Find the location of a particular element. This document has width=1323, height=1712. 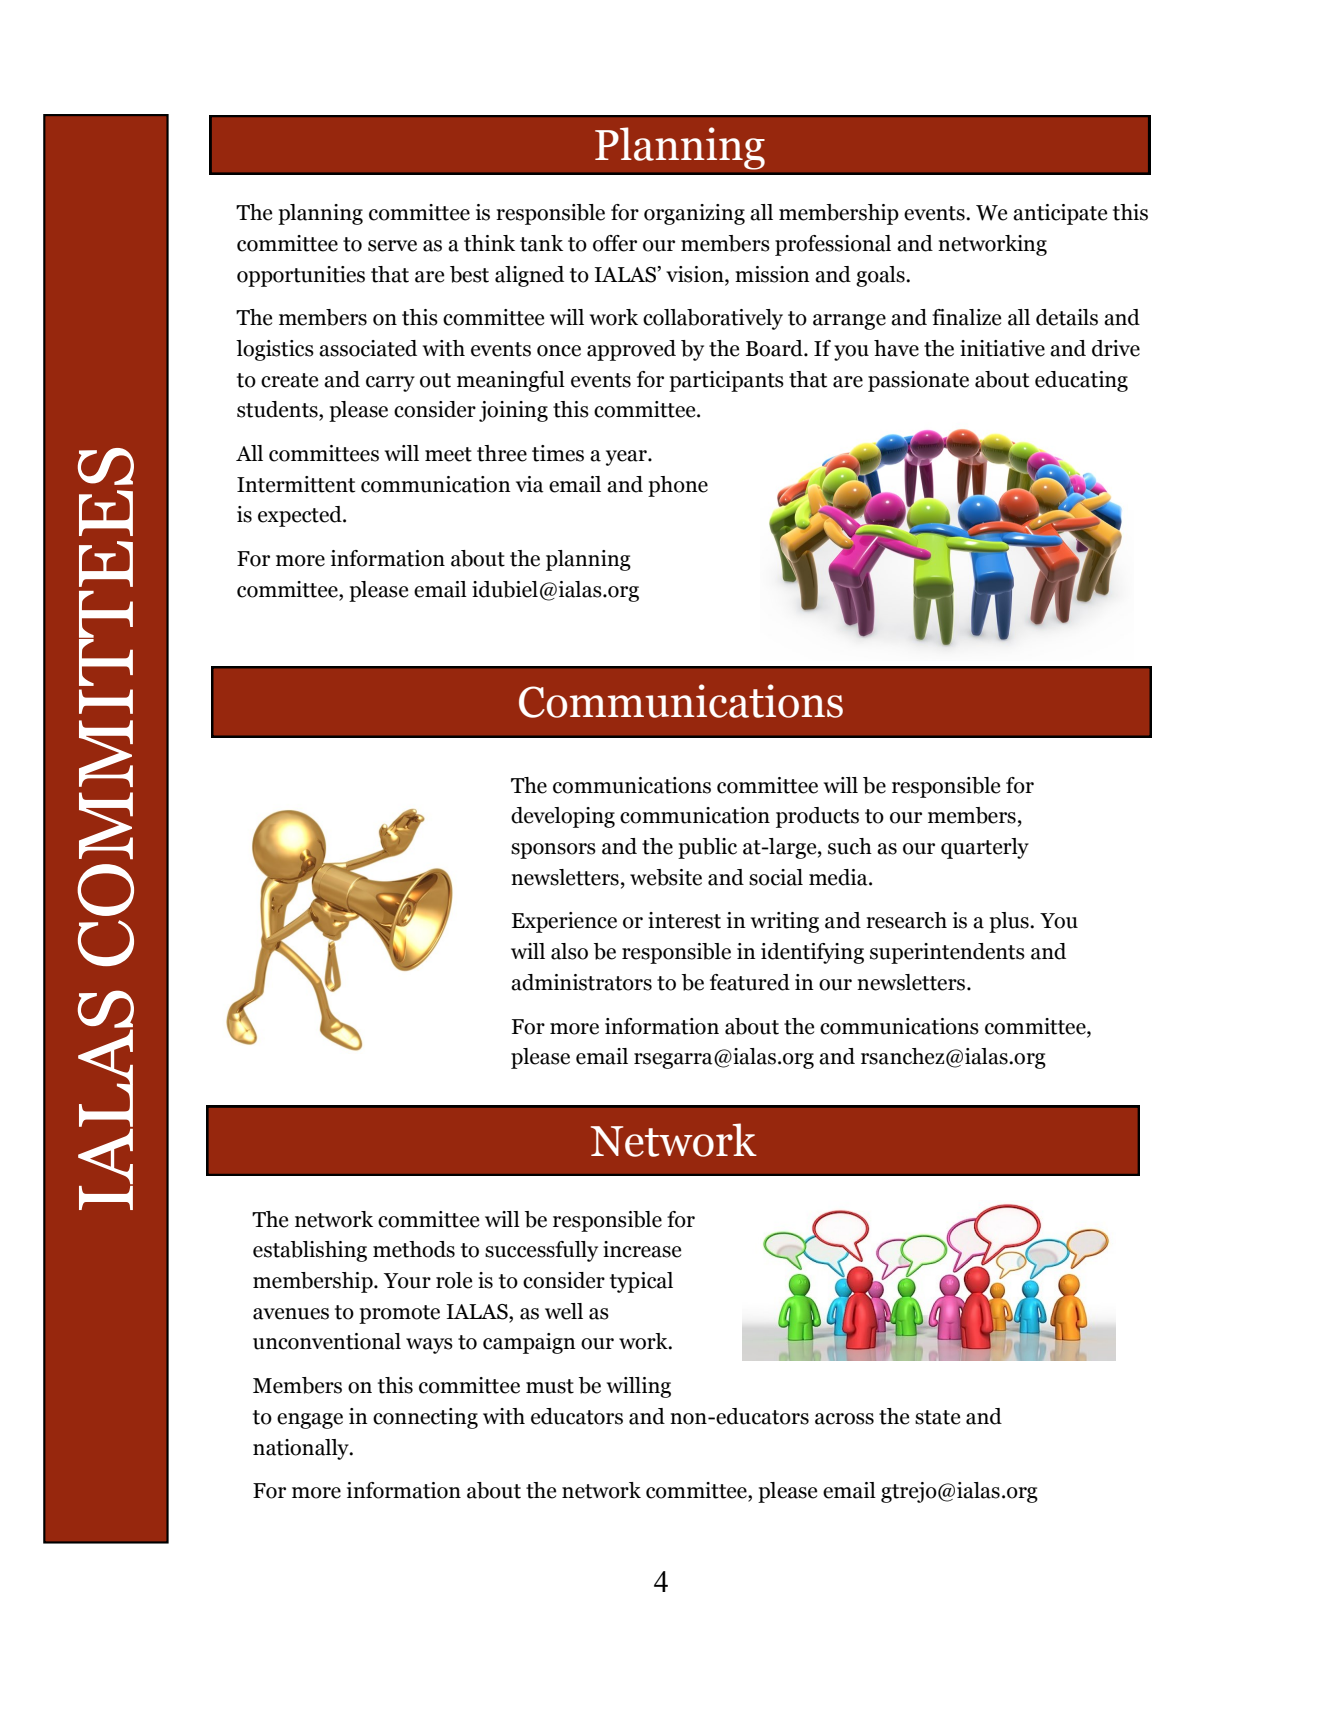

anticipate is located at coordinates (1060, 214).
